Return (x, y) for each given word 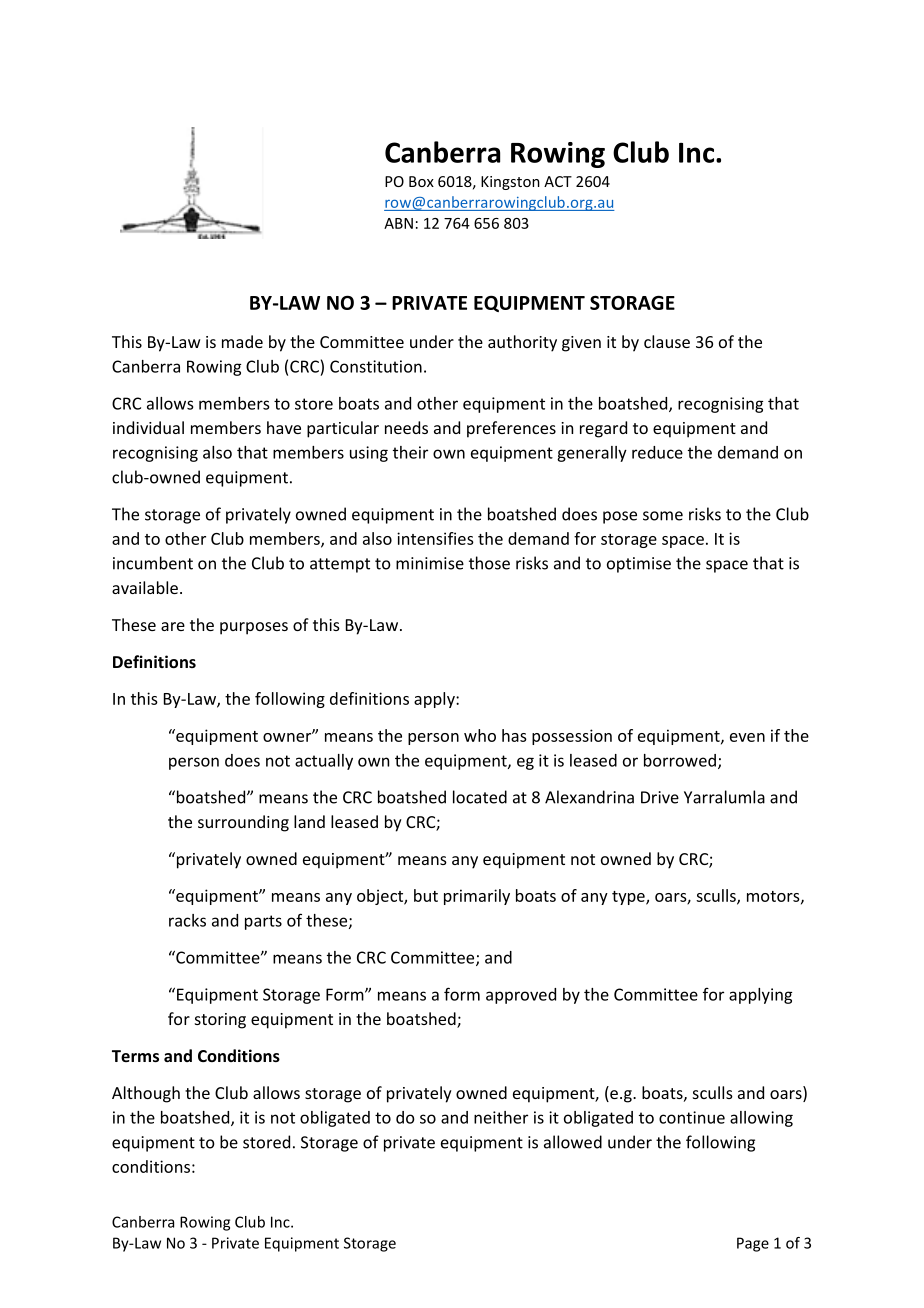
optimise (639, 565)
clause (667, 341)
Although (146, 1094)
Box (421, 181)
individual (148, 427)
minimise (430, 563)
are (173, 626)
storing (220, 1021)
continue (692, 1117)
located (480, 797)
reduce (657, 452)
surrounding (243, 823)
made (242, 341)
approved (521, 996)
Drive (660, 797)
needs (406, 427)
